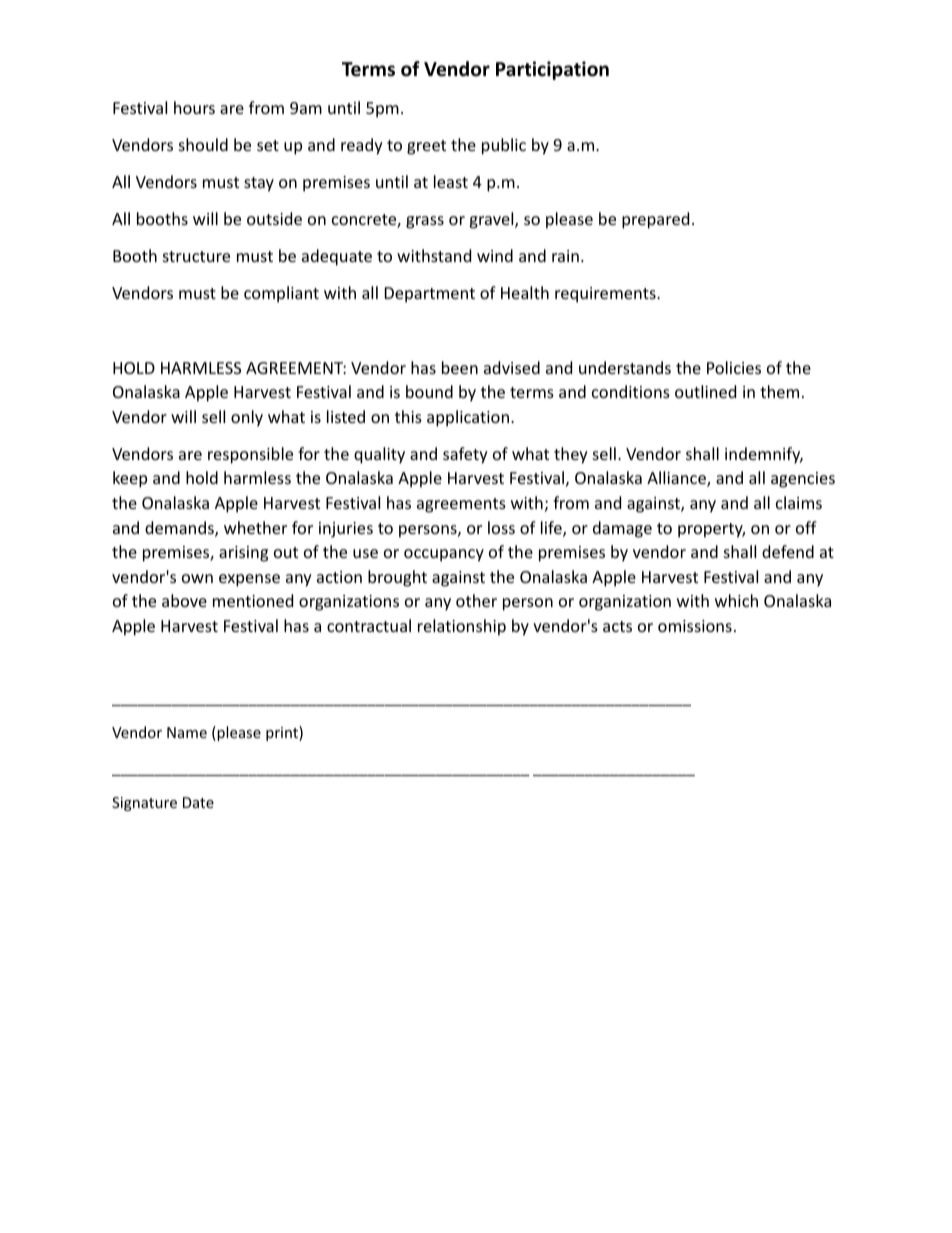 The height and width of the image is (1233, 952). I want to click on public, so click(504, 146).
